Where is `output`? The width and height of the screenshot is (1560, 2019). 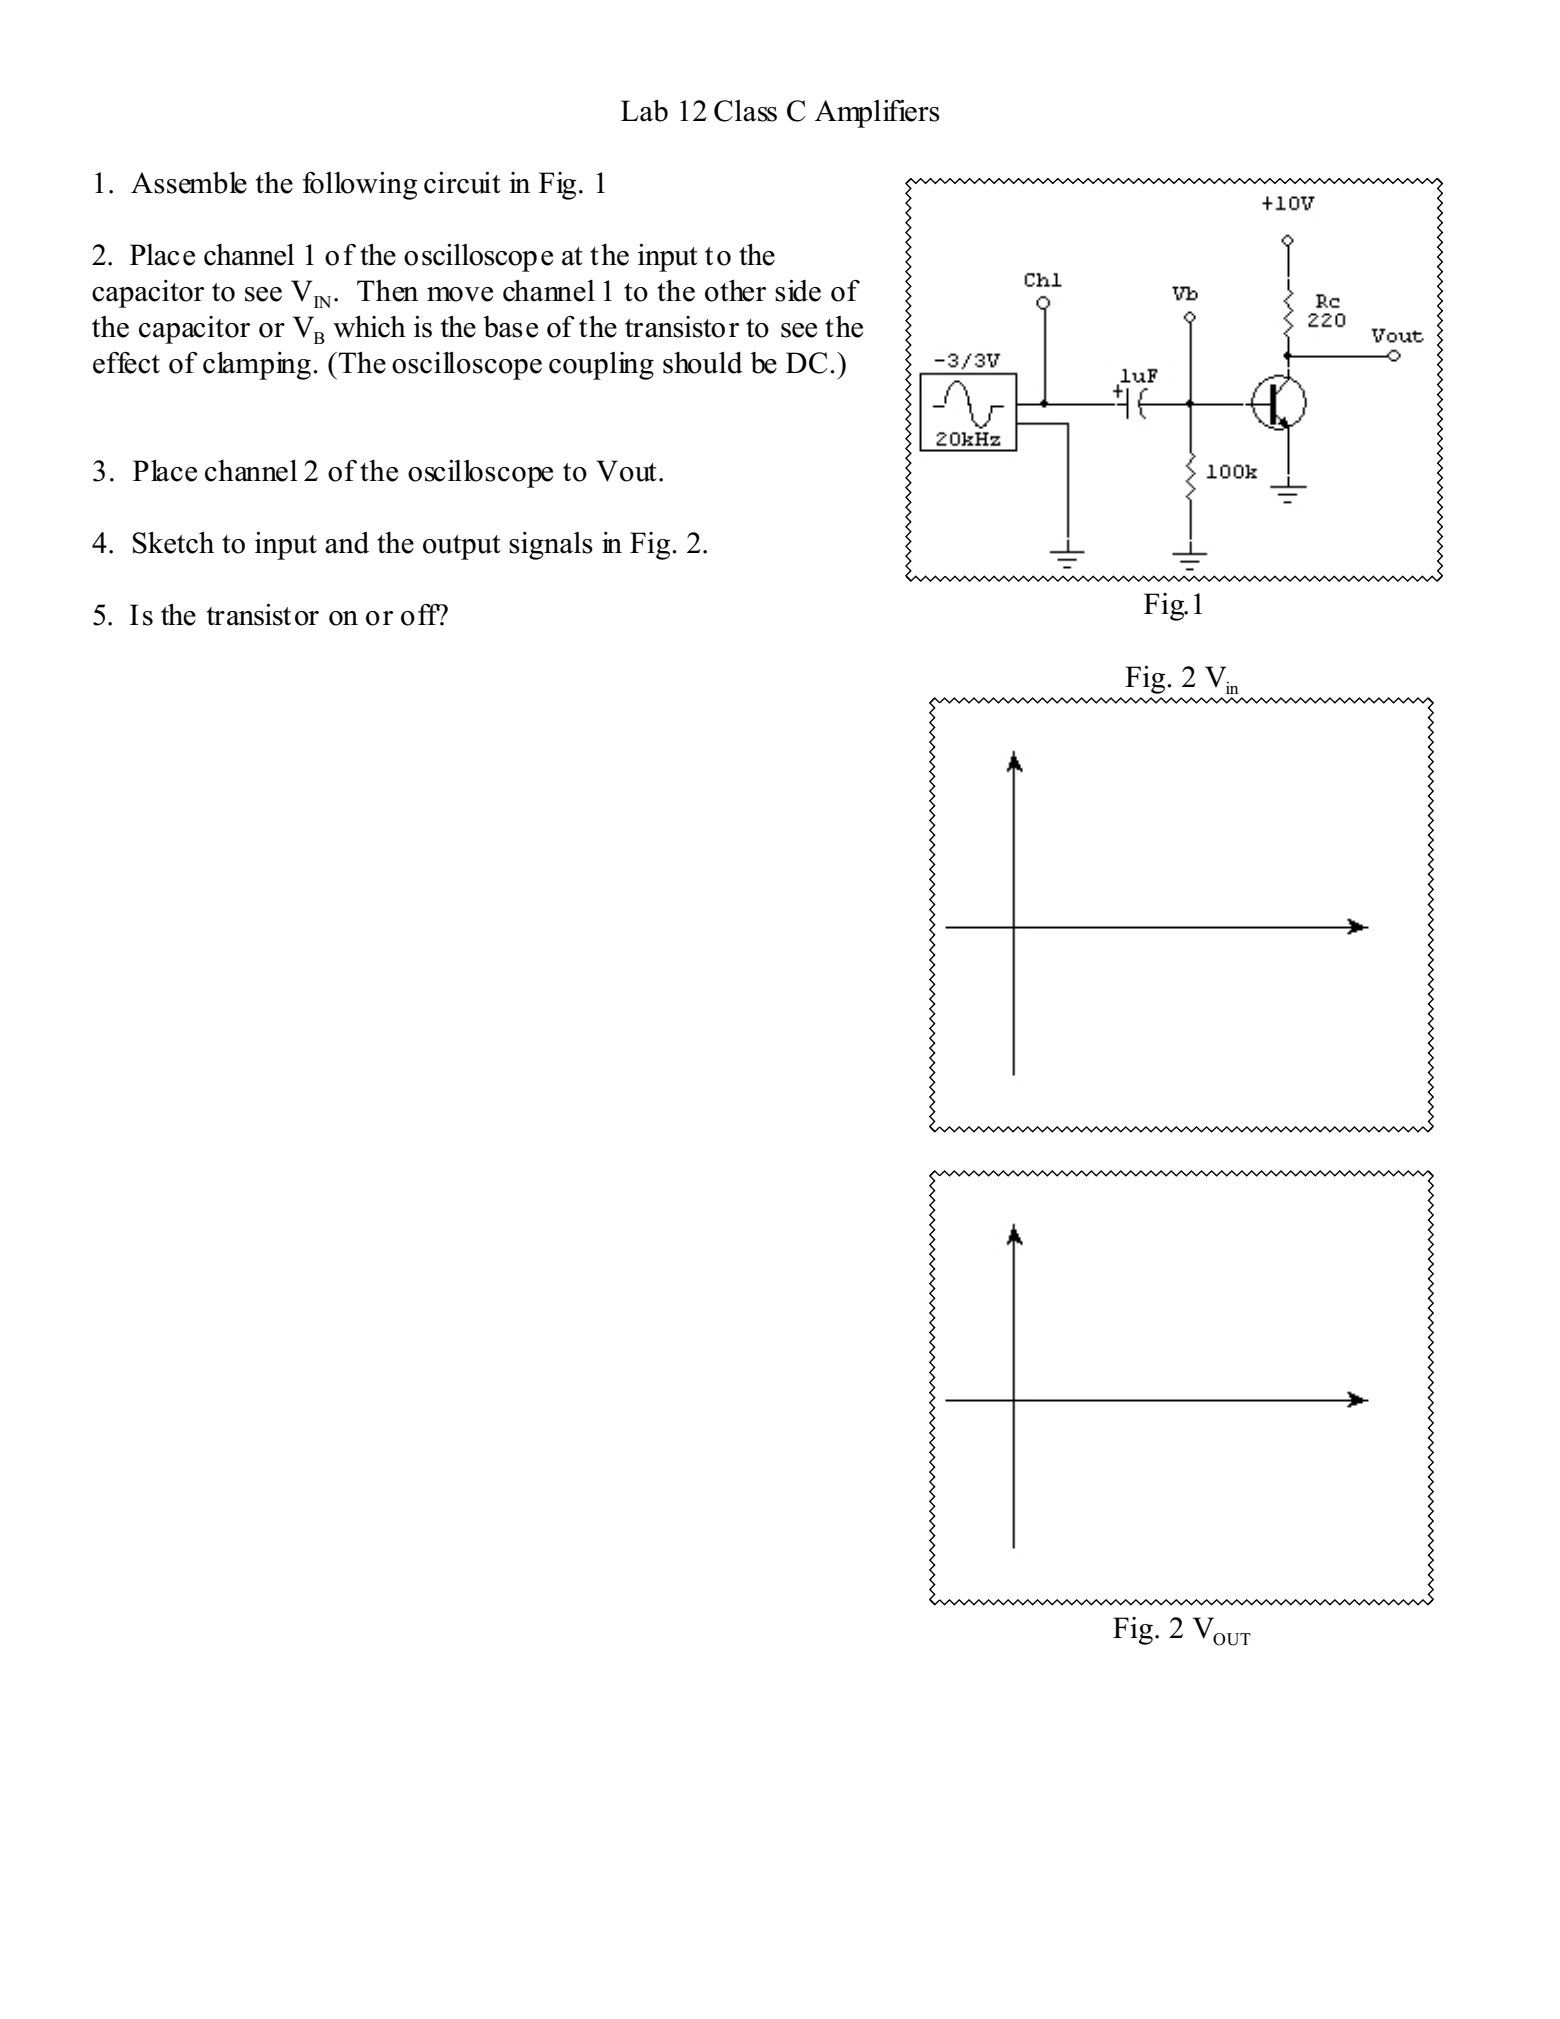 output is located at coordinates (462, 547).
